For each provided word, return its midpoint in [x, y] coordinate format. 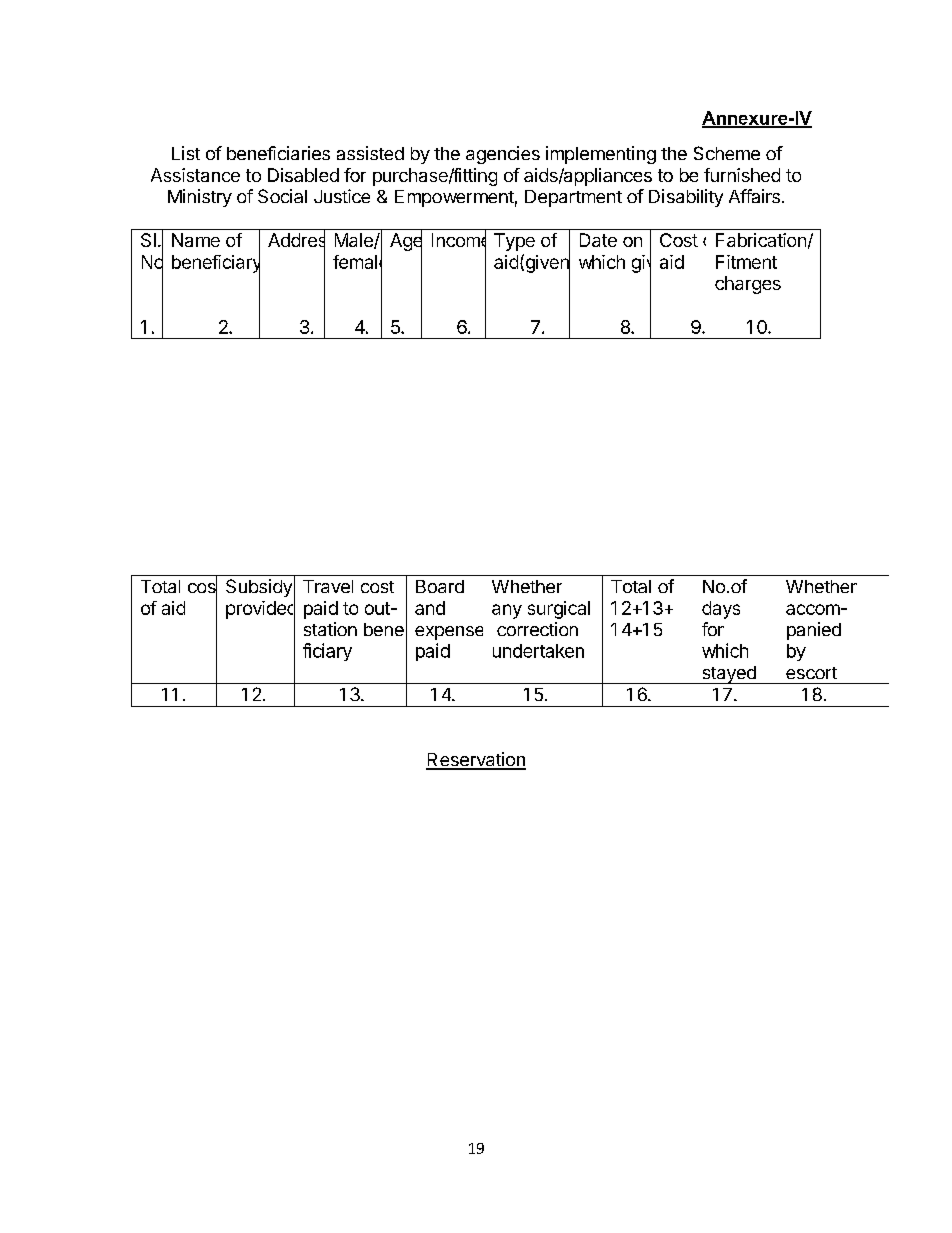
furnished [742, 175]
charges [748, 285]
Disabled [303, 175]
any [507, 611]
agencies [503, 155]
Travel [328, 586]
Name [196, 240]
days [721, 610]
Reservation [476, 760]
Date [598, 240]
